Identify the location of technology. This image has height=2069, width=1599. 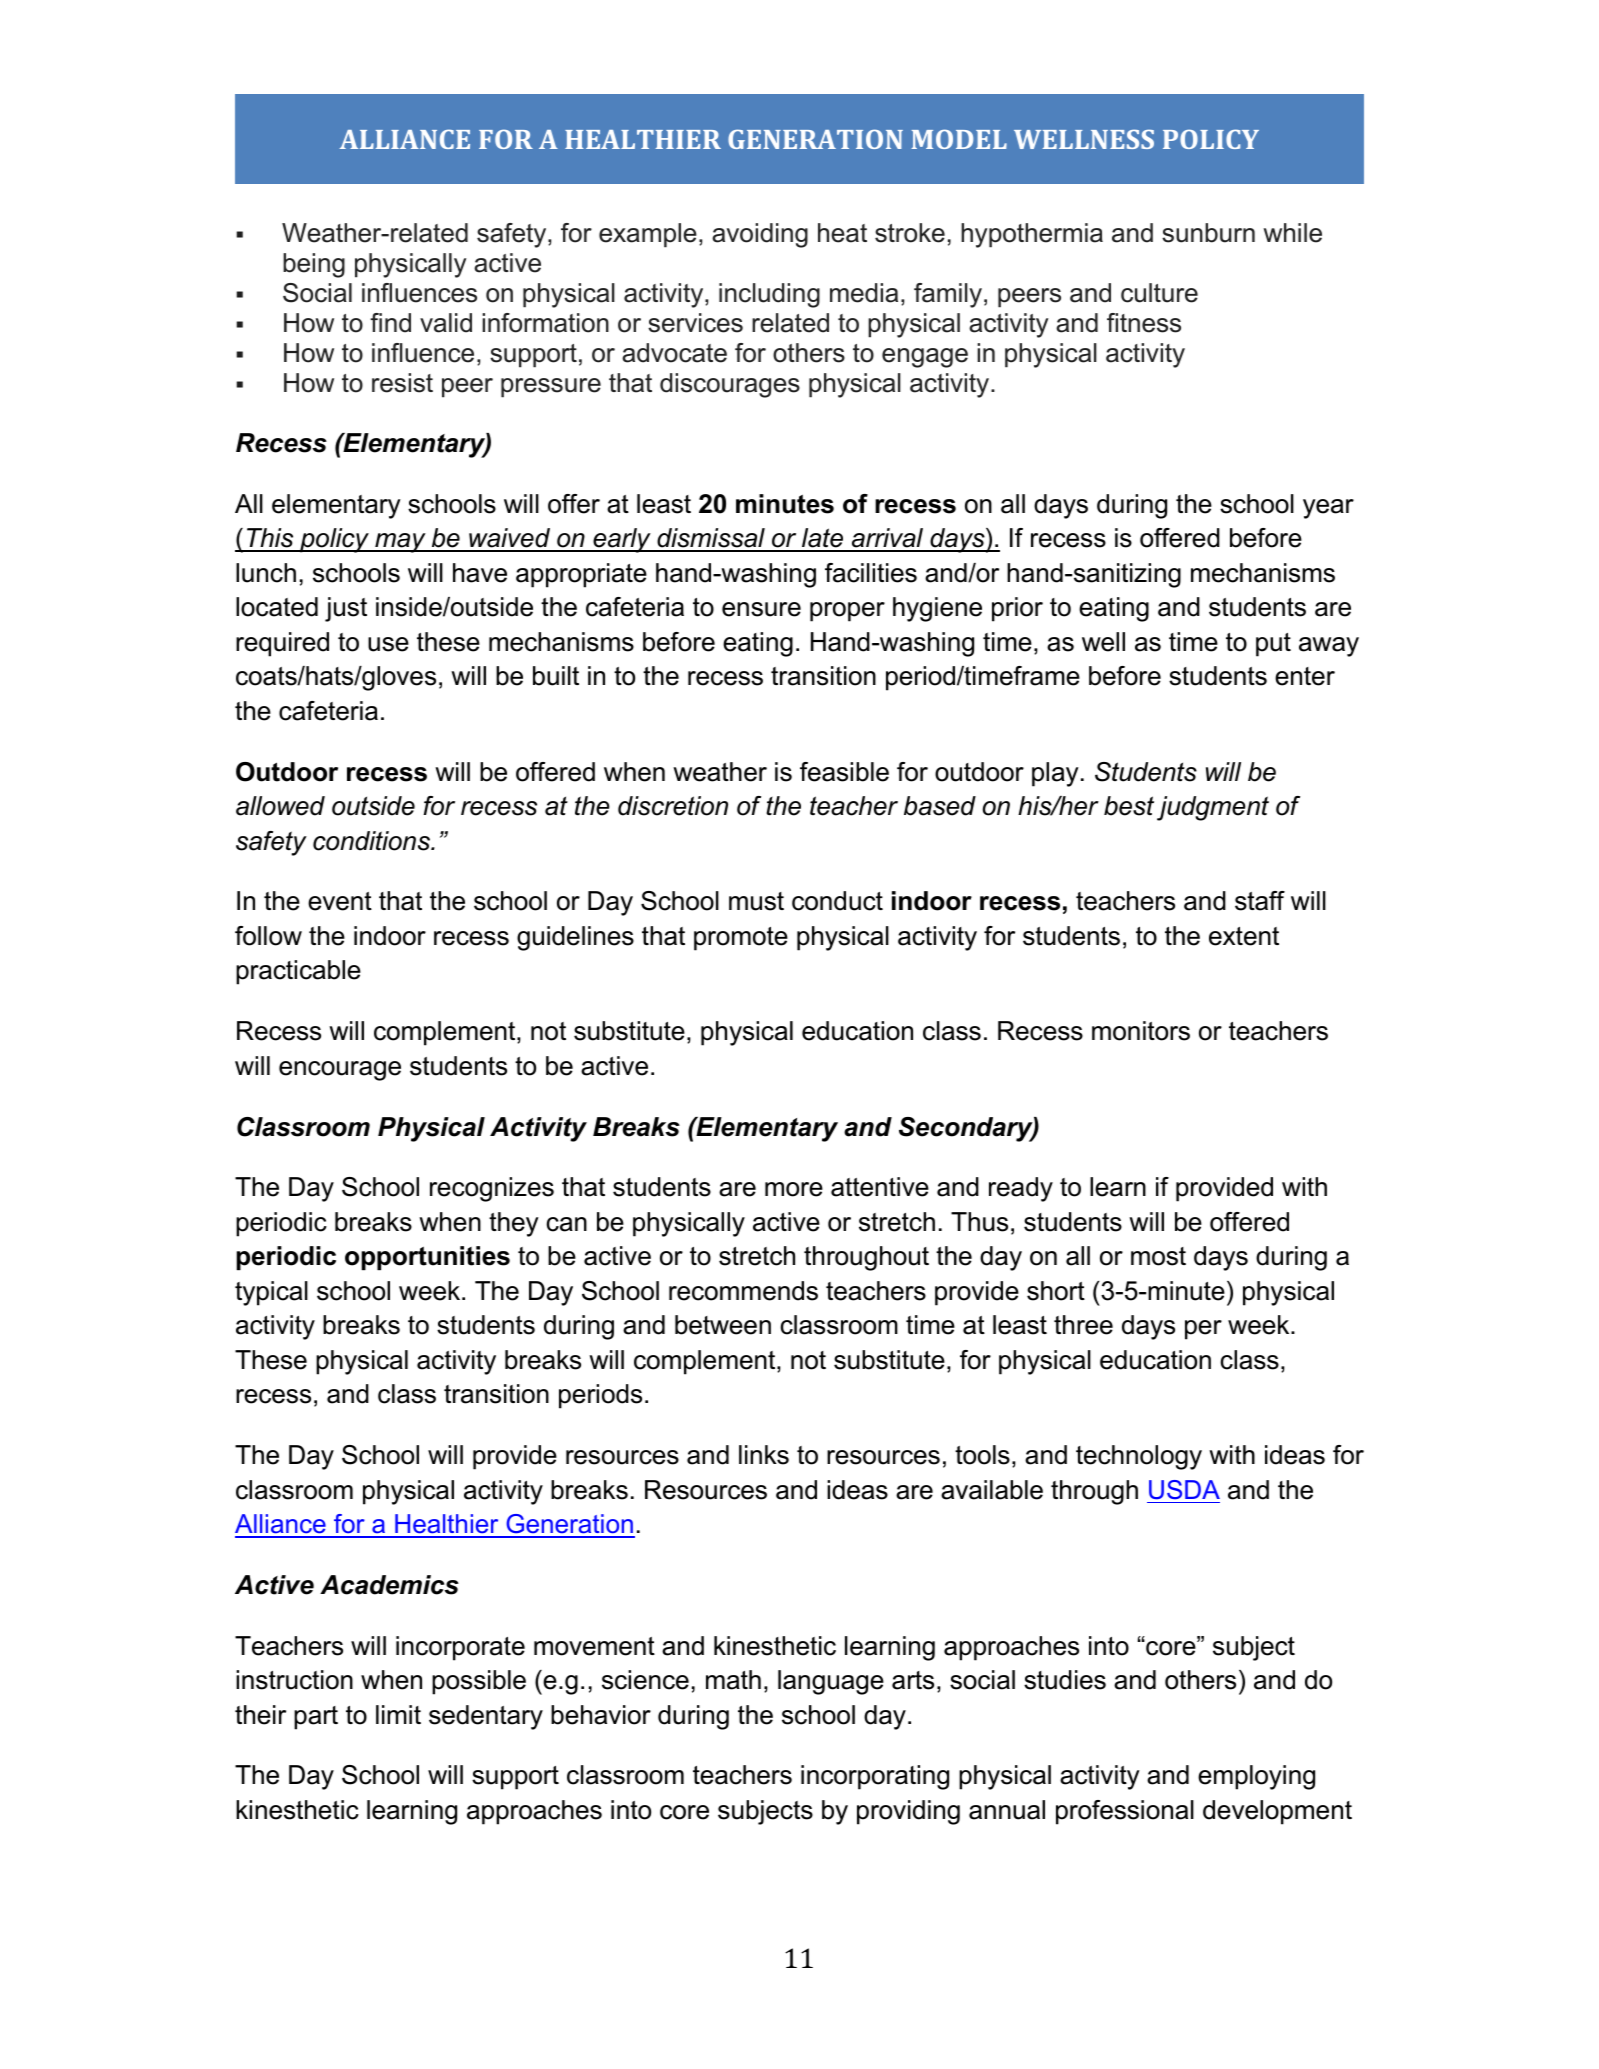
(1139, 1457).
